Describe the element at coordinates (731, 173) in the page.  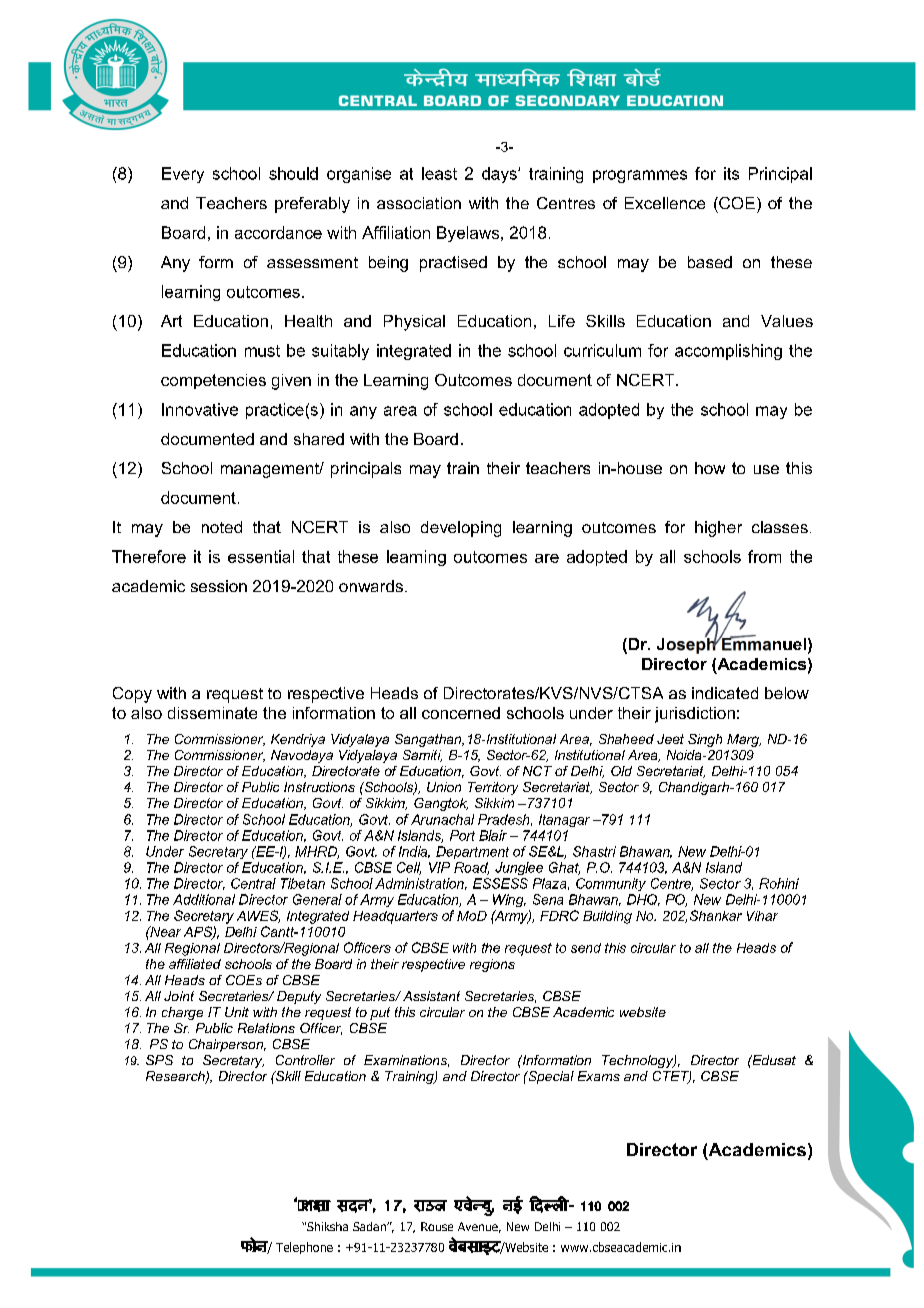
I see `its` at that location.
